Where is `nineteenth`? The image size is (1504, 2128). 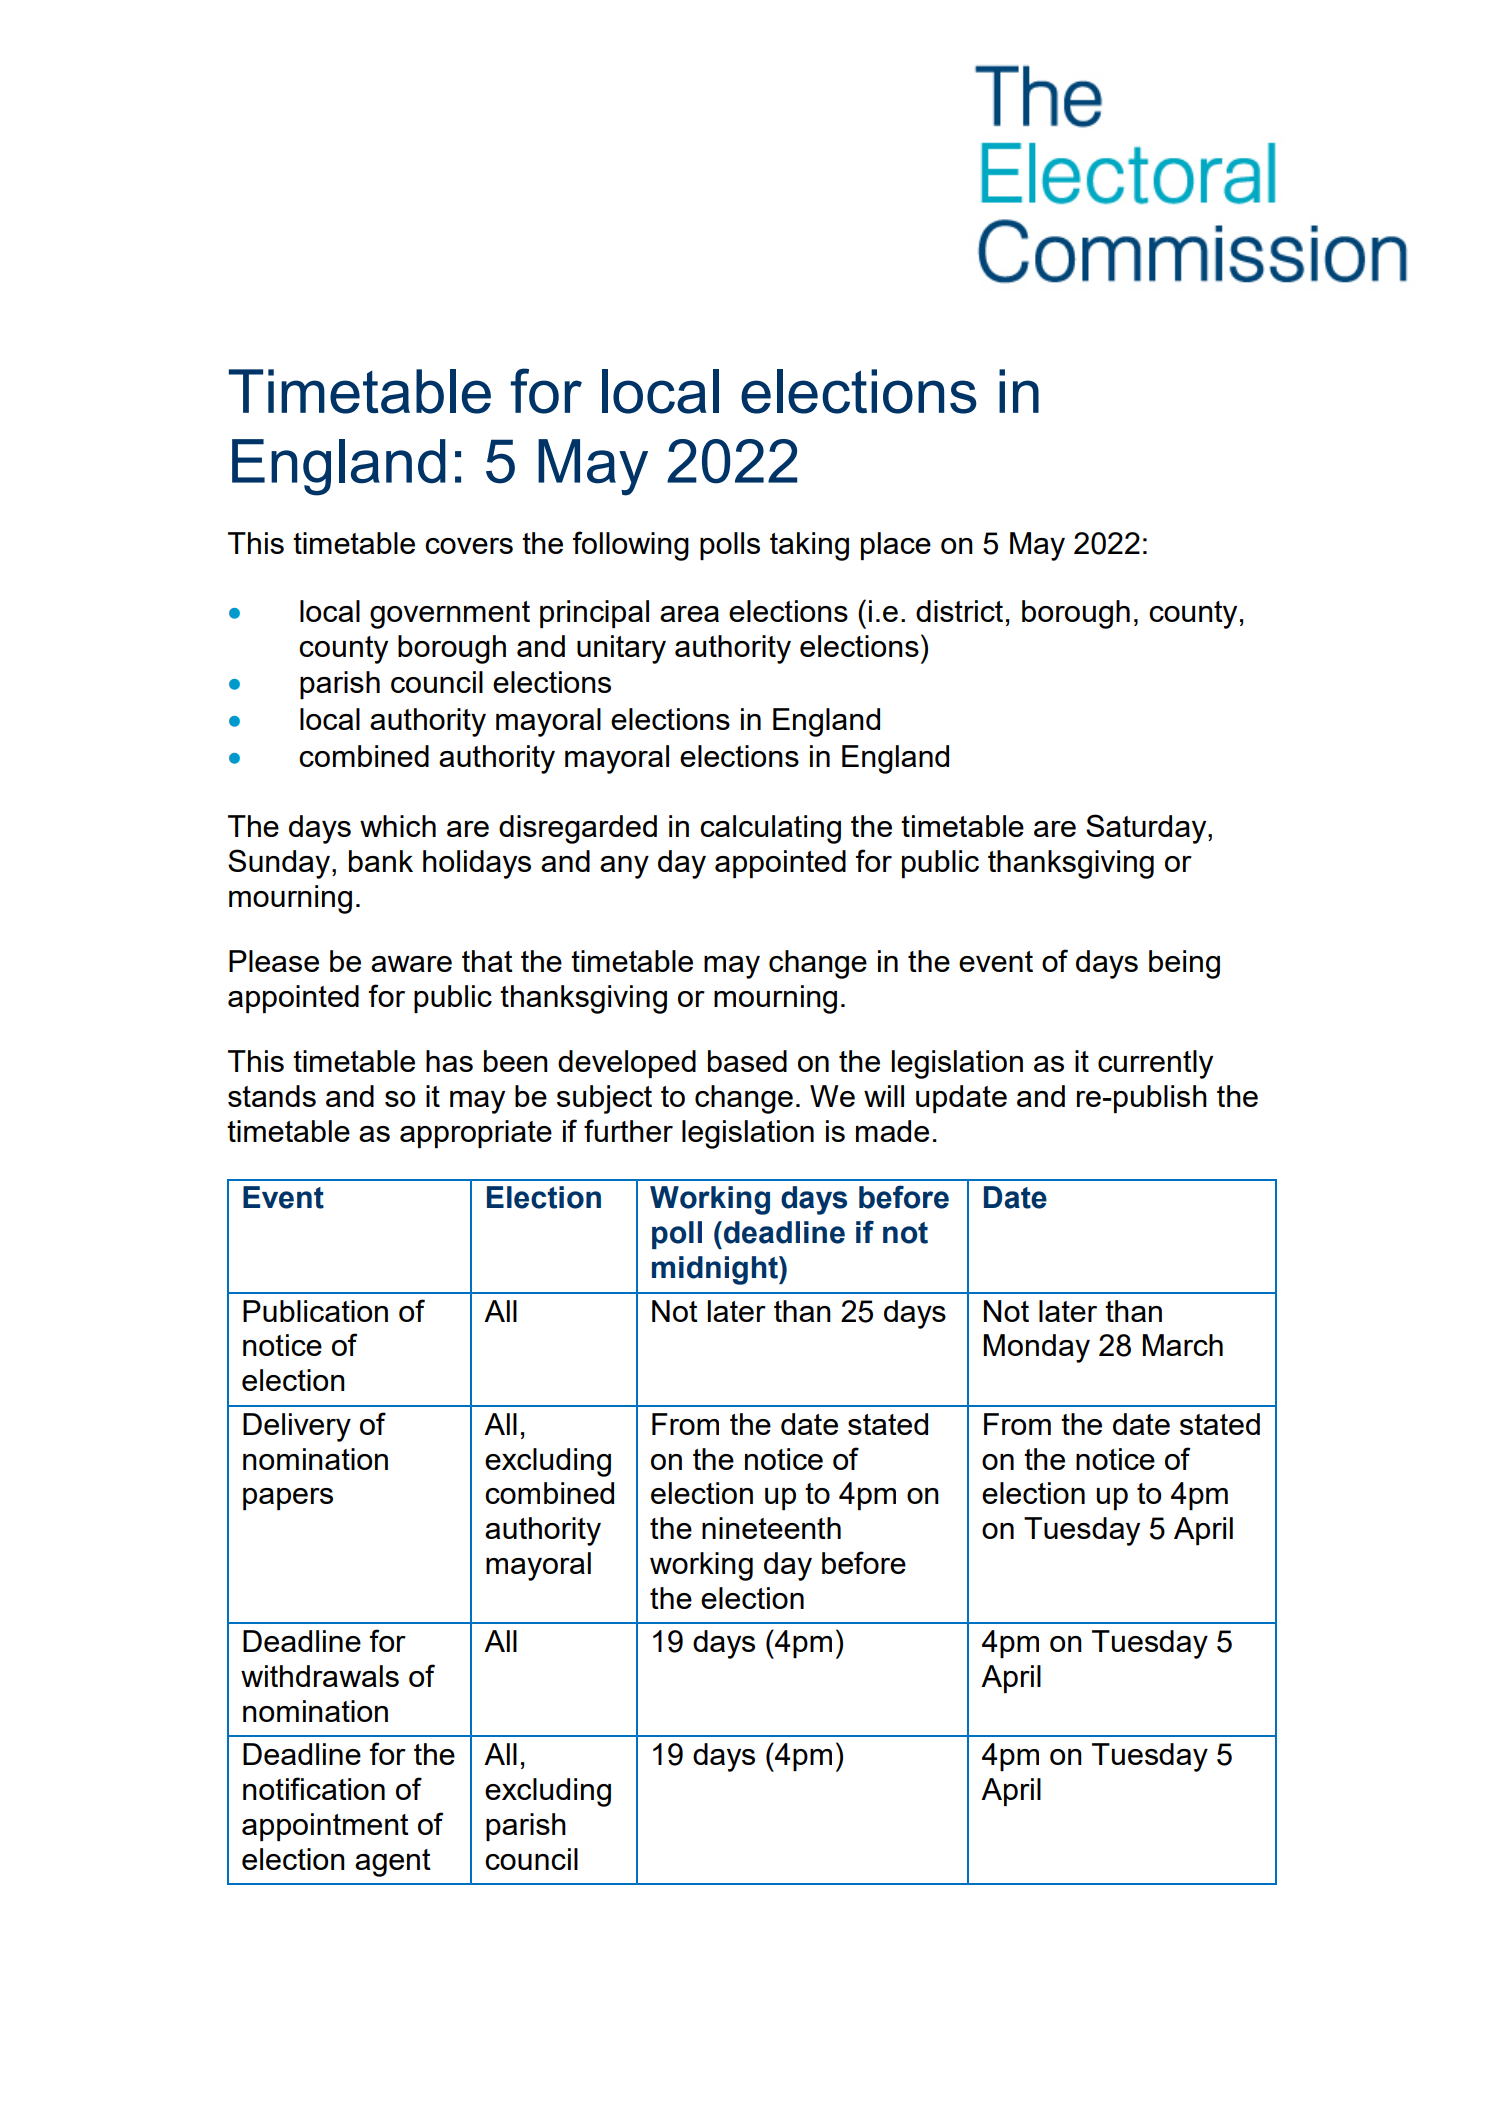
nineteenth is located at coordinates (771, 1528).
